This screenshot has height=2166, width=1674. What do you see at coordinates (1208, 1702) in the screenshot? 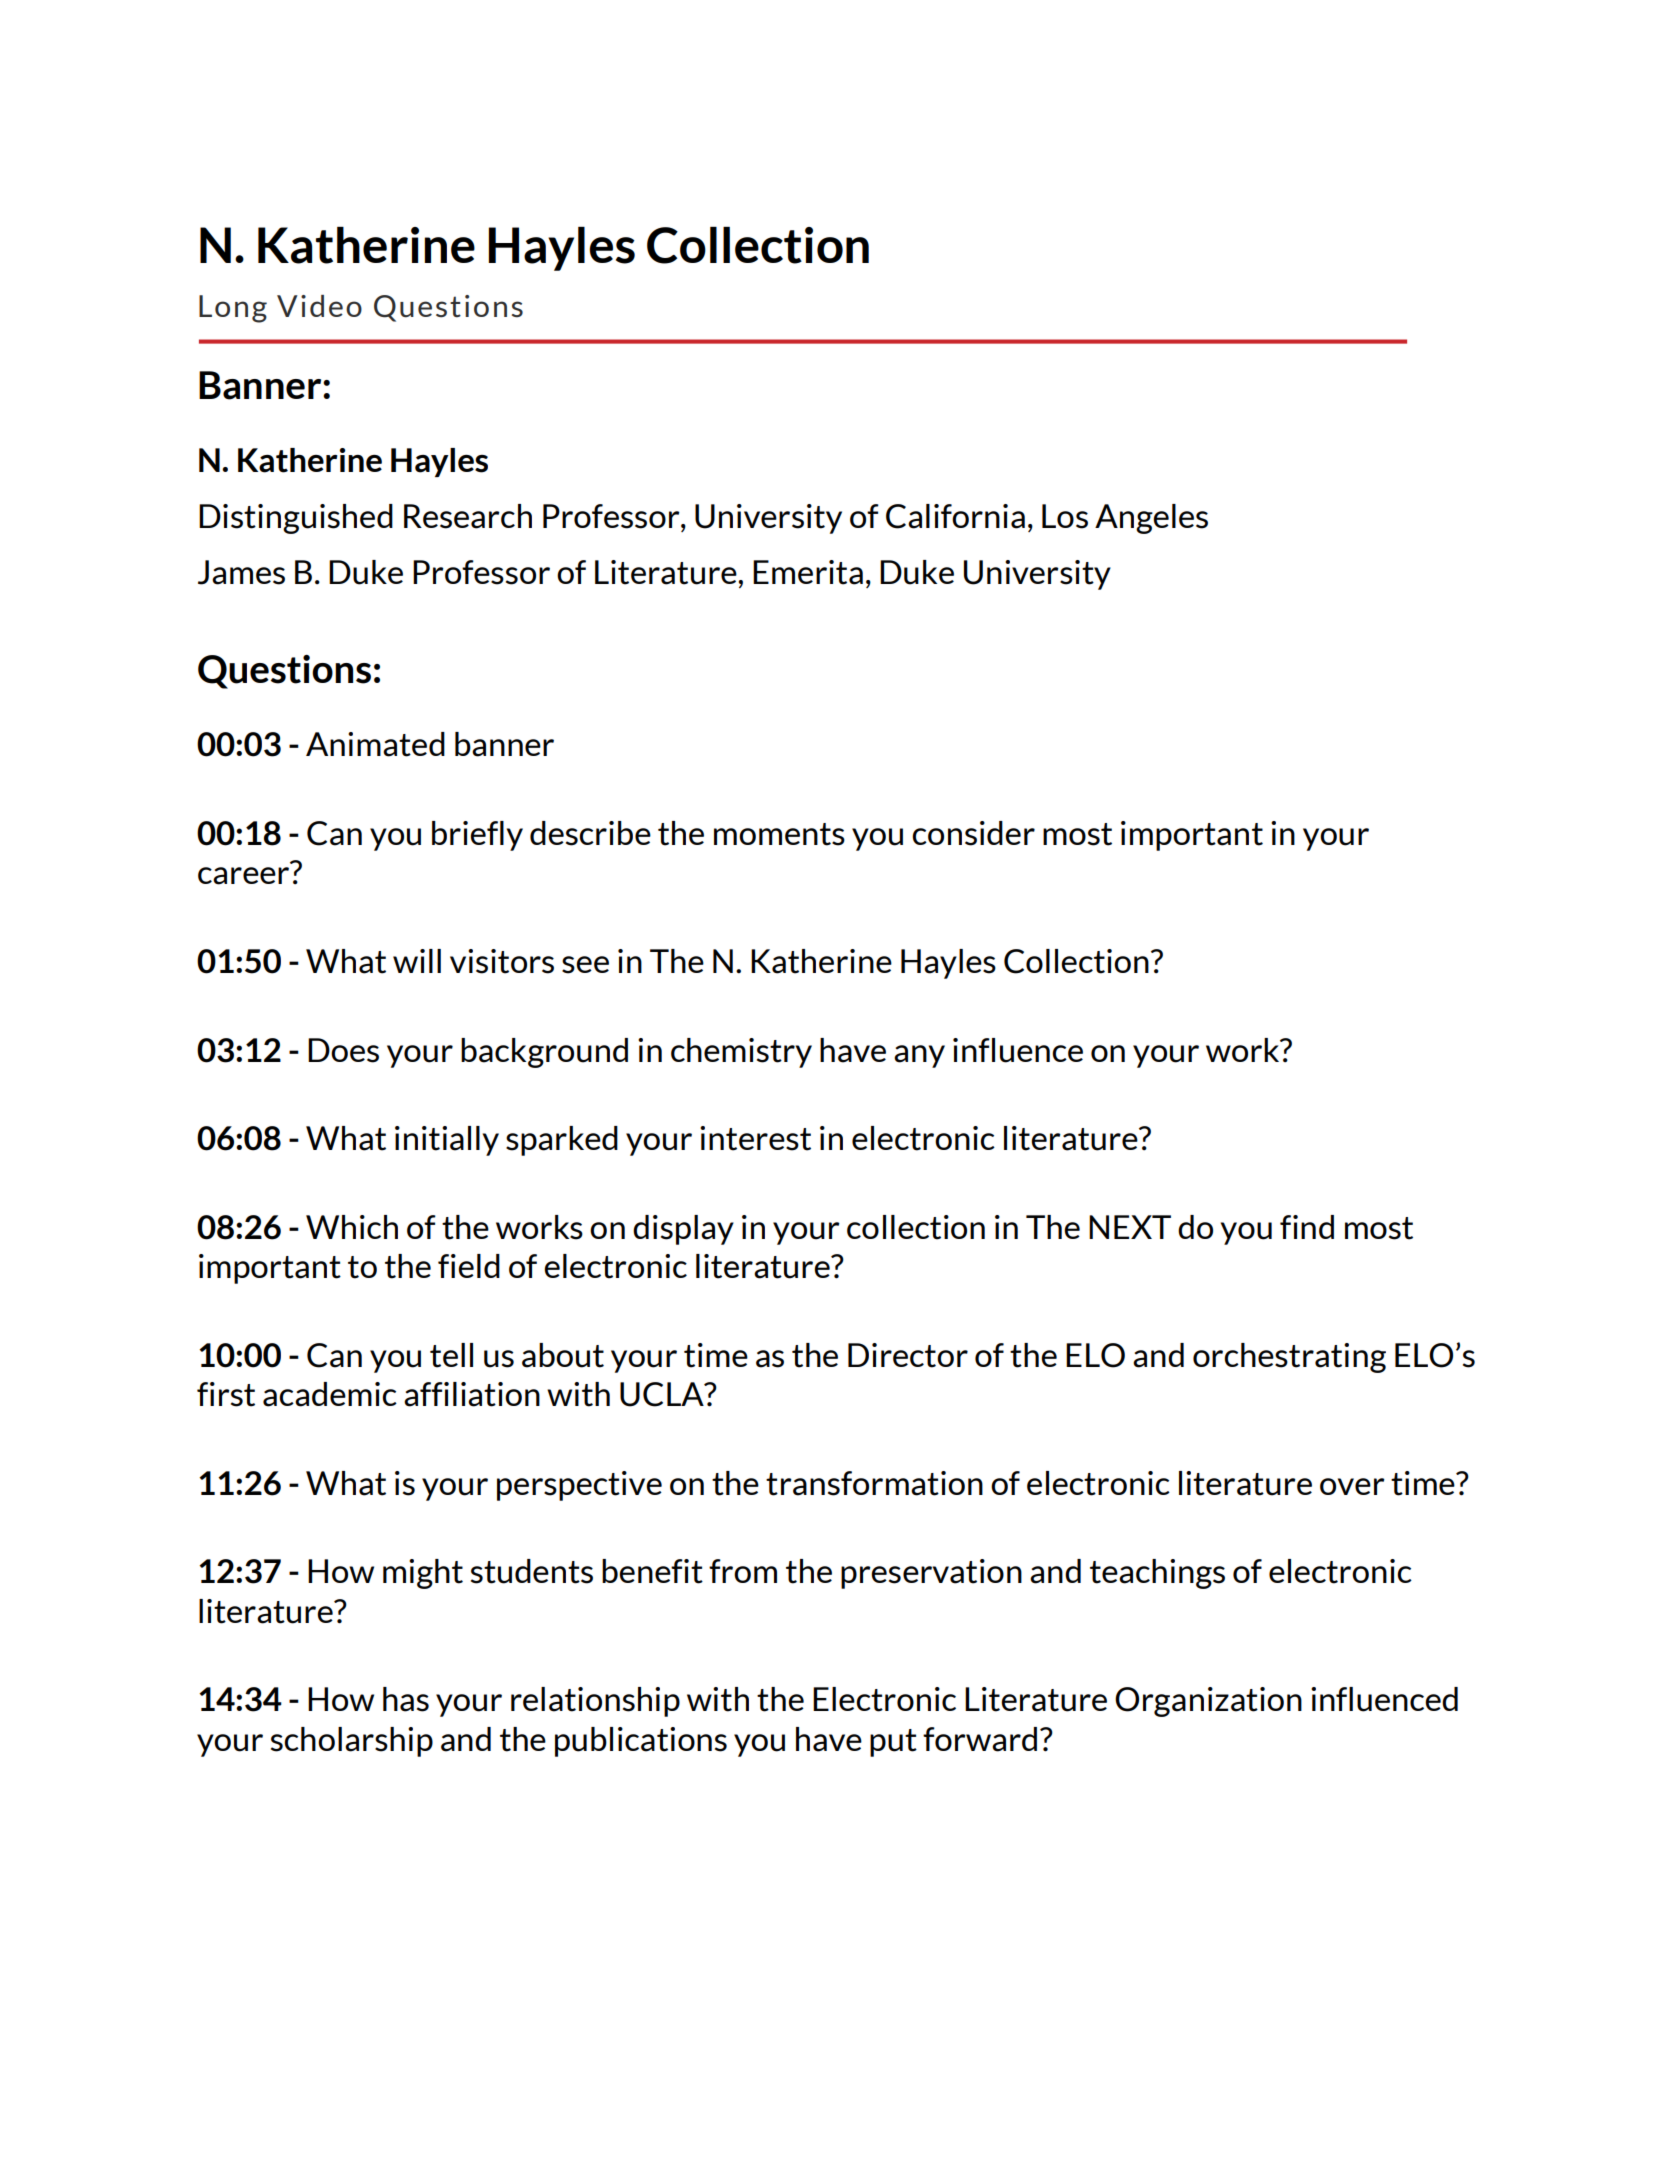
I see `Organization` at bounding box center [1208, 1702].
